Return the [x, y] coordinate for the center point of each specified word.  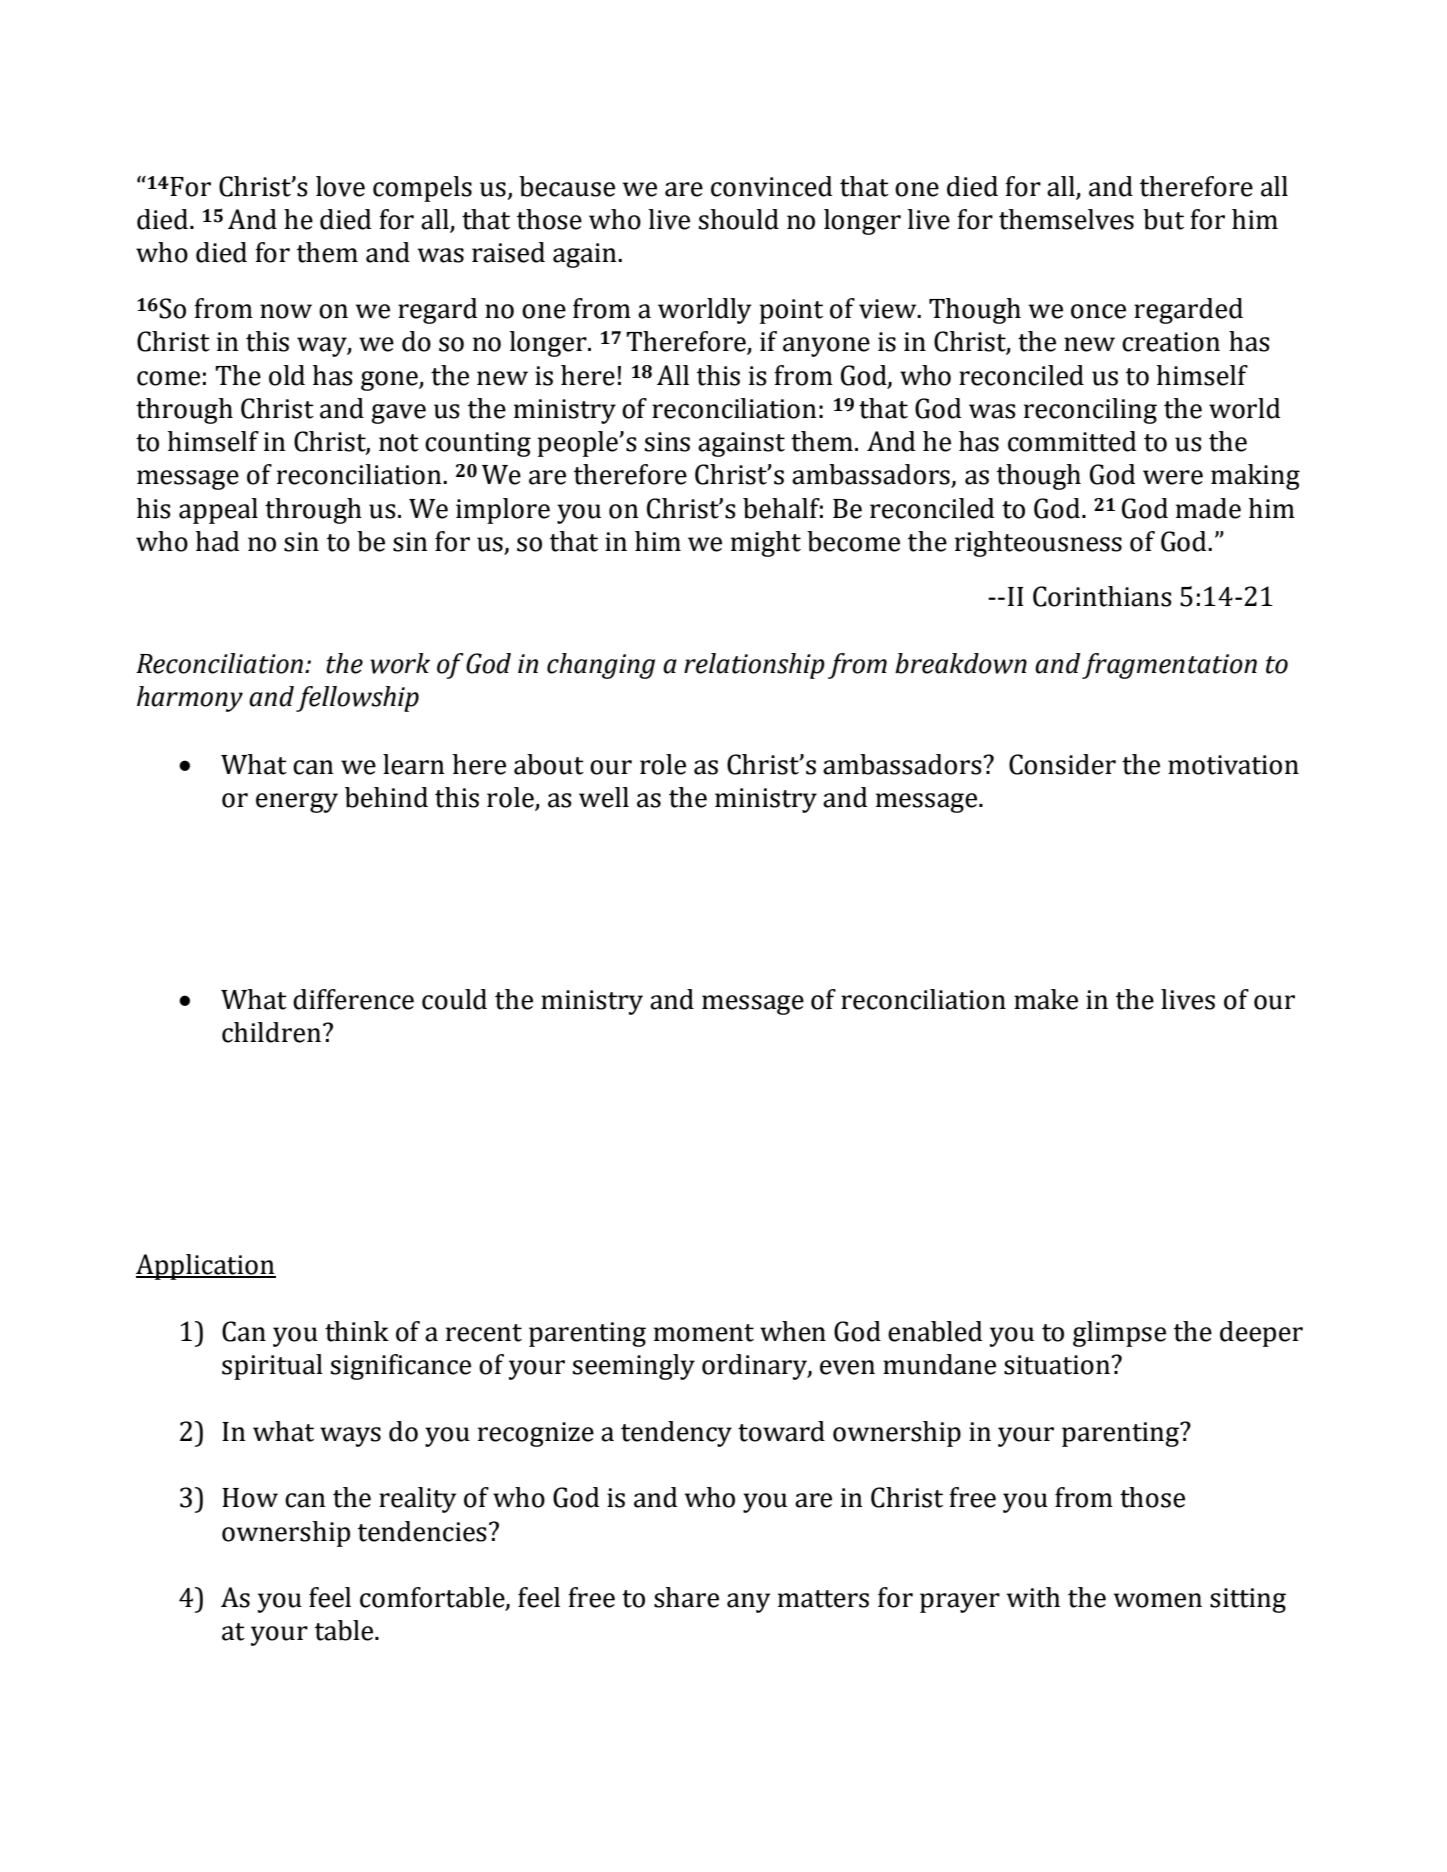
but [1163, 219]
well [604, 797]
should [739, 219]
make [1046, 999]
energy [297, 803]
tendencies [422, 1531]
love [340, 186]
